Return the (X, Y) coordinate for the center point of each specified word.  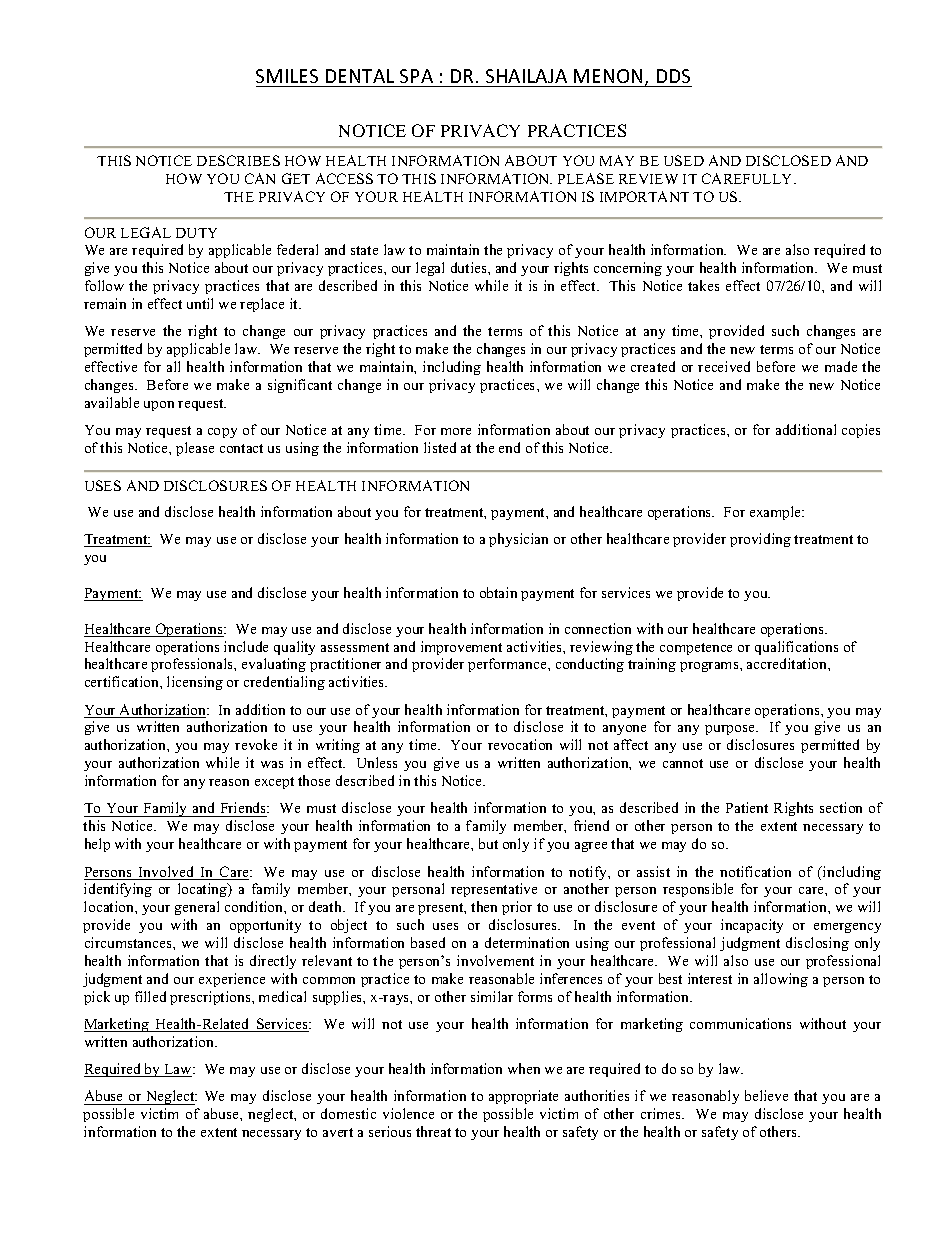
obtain (498, 592)
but (488, 843)
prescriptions (211, 998)
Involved (167, 873)
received (724, 366)
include (246, 646)
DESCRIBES (238, 160)
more (456, 431)
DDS (673, 76)
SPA (416, 76)
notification (755, 871)
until (200, 303)
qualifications (796, 648)
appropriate (523, 1097)
